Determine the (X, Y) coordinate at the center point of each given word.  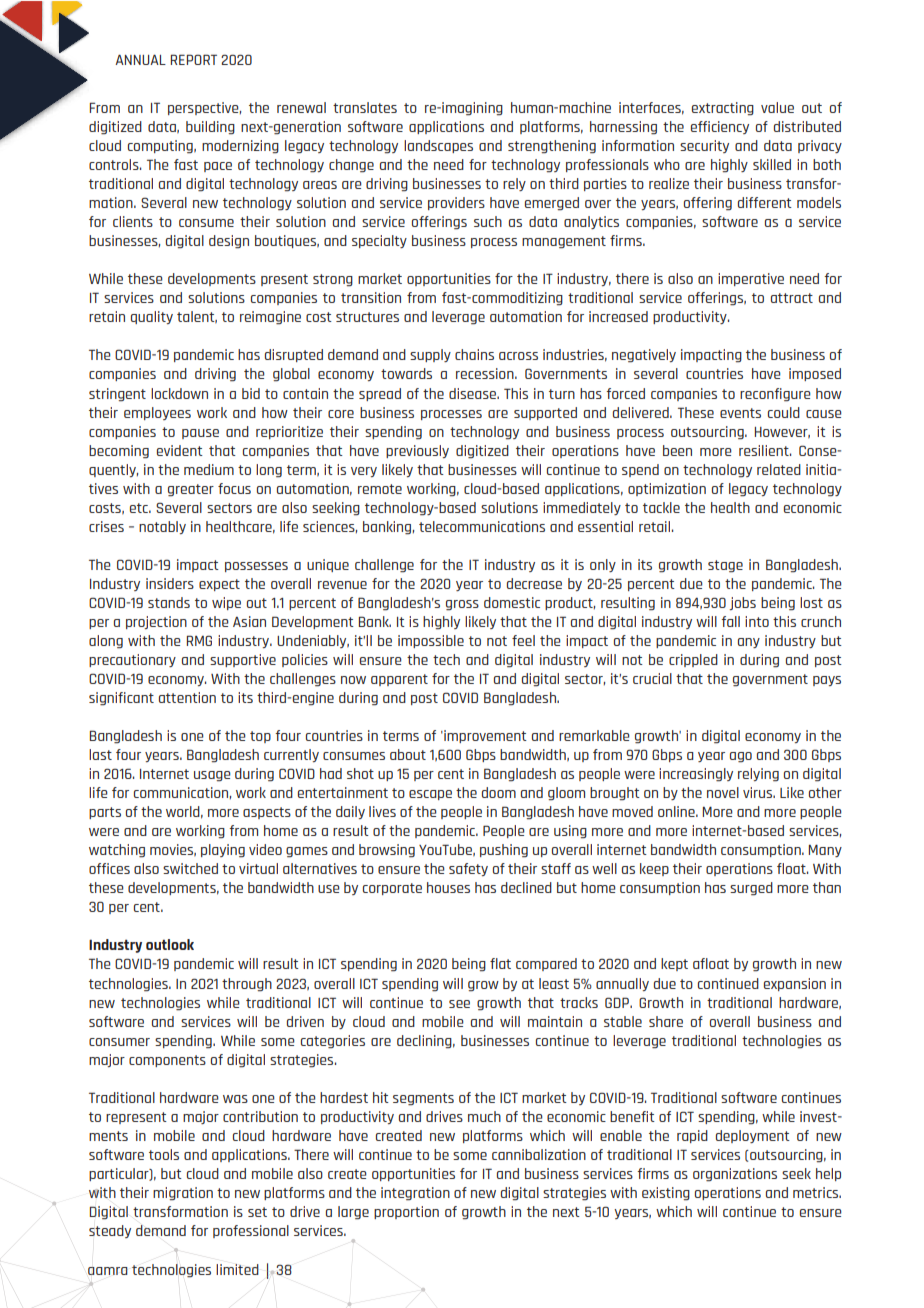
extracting (723, 109)
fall (730, 621)
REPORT (194, 59)
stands (169, 602)
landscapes (438, 146)
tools (164, 1154)
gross (462, 605)
